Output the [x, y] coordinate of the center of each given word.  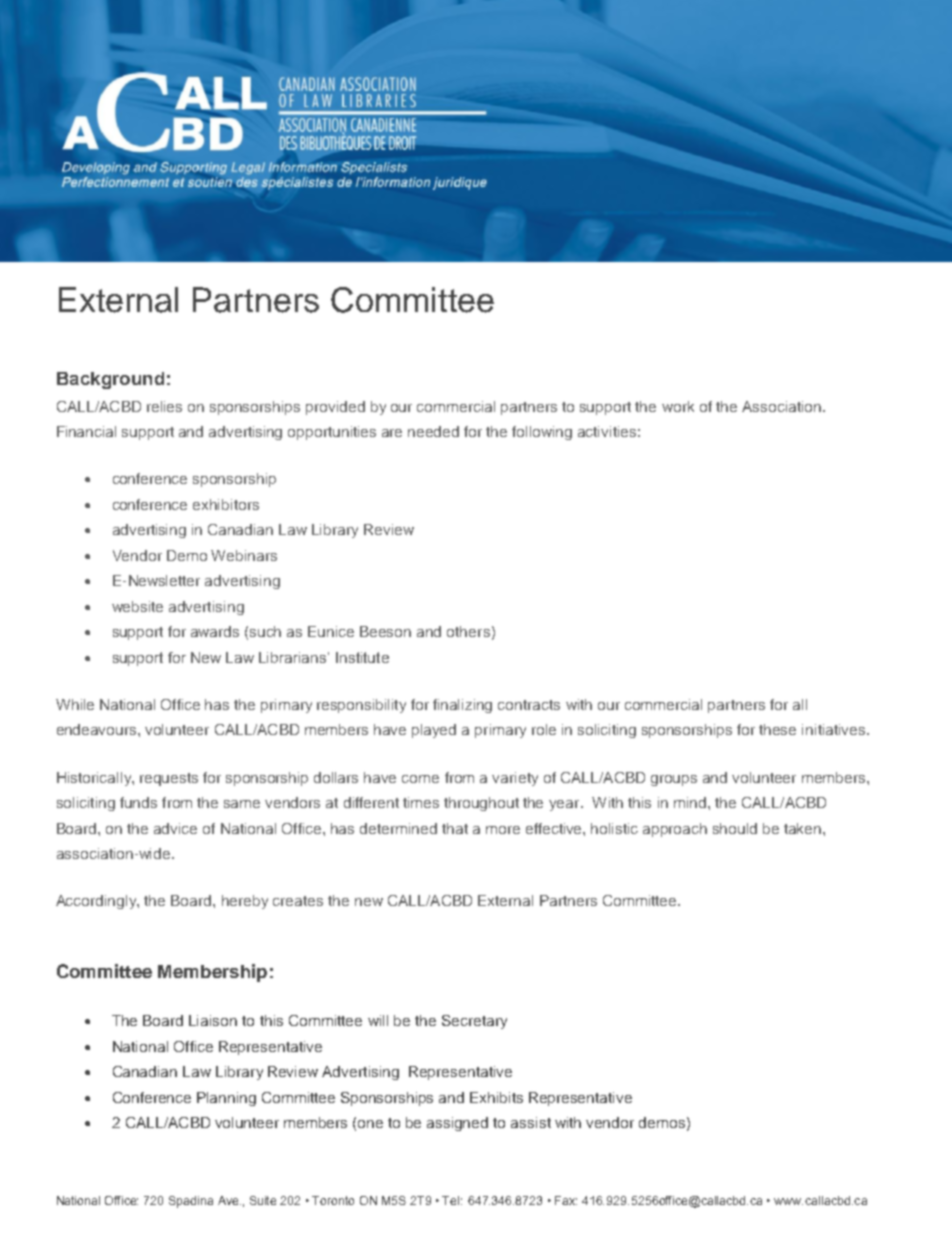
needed [433, 431]
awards [215, 631]
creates [298, 901]
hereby [245, 902]
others [468, 631]
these [777, 729]
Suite [263, 1200]
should [735, 828]
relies [164, 406]
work [678, 406]
